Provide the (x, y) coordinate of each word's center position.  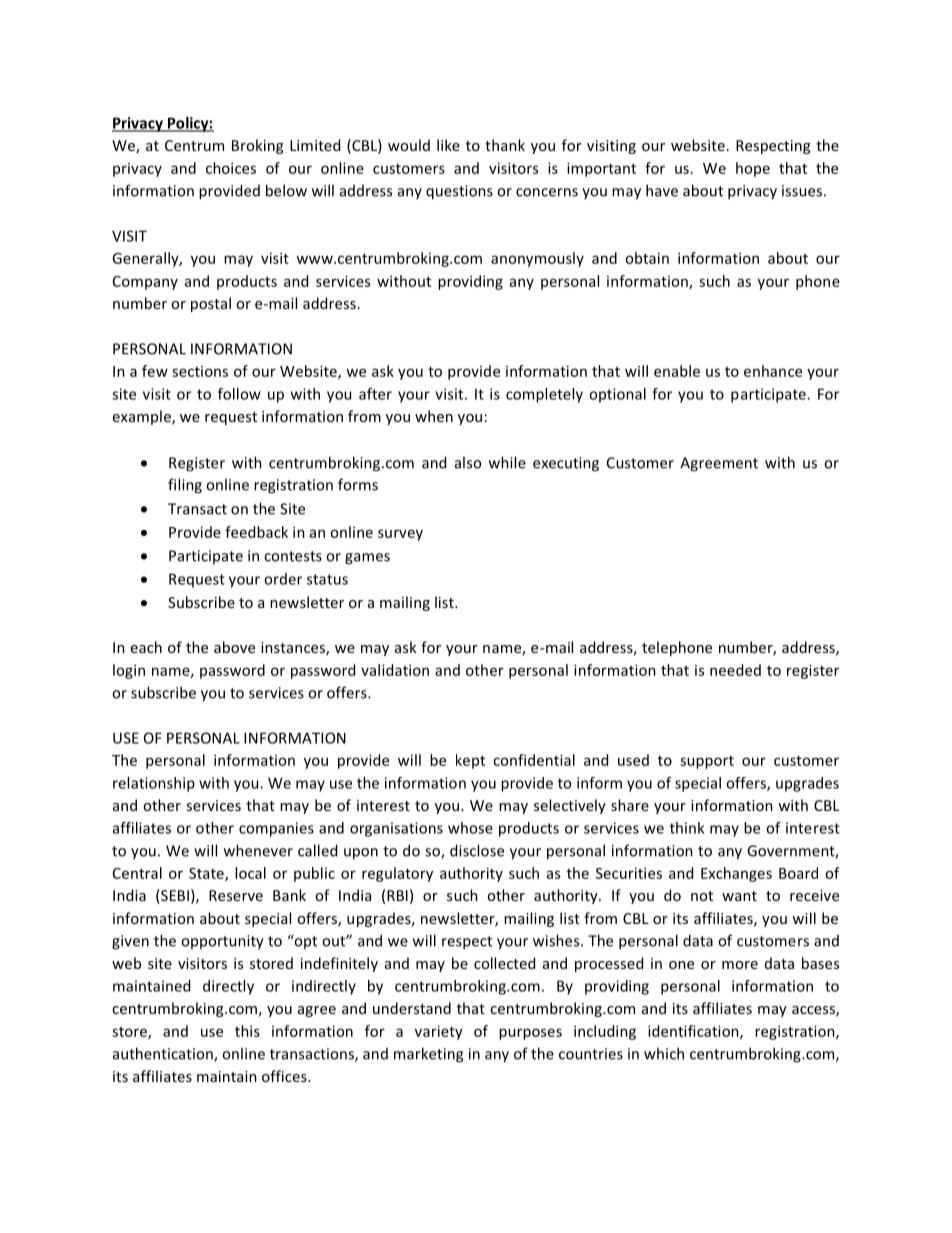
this (247, 1031)
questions (459, 192)
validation (395, 670)
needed (735, 670)
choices (231, 168)
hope (753, 169)
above (234, 647)
